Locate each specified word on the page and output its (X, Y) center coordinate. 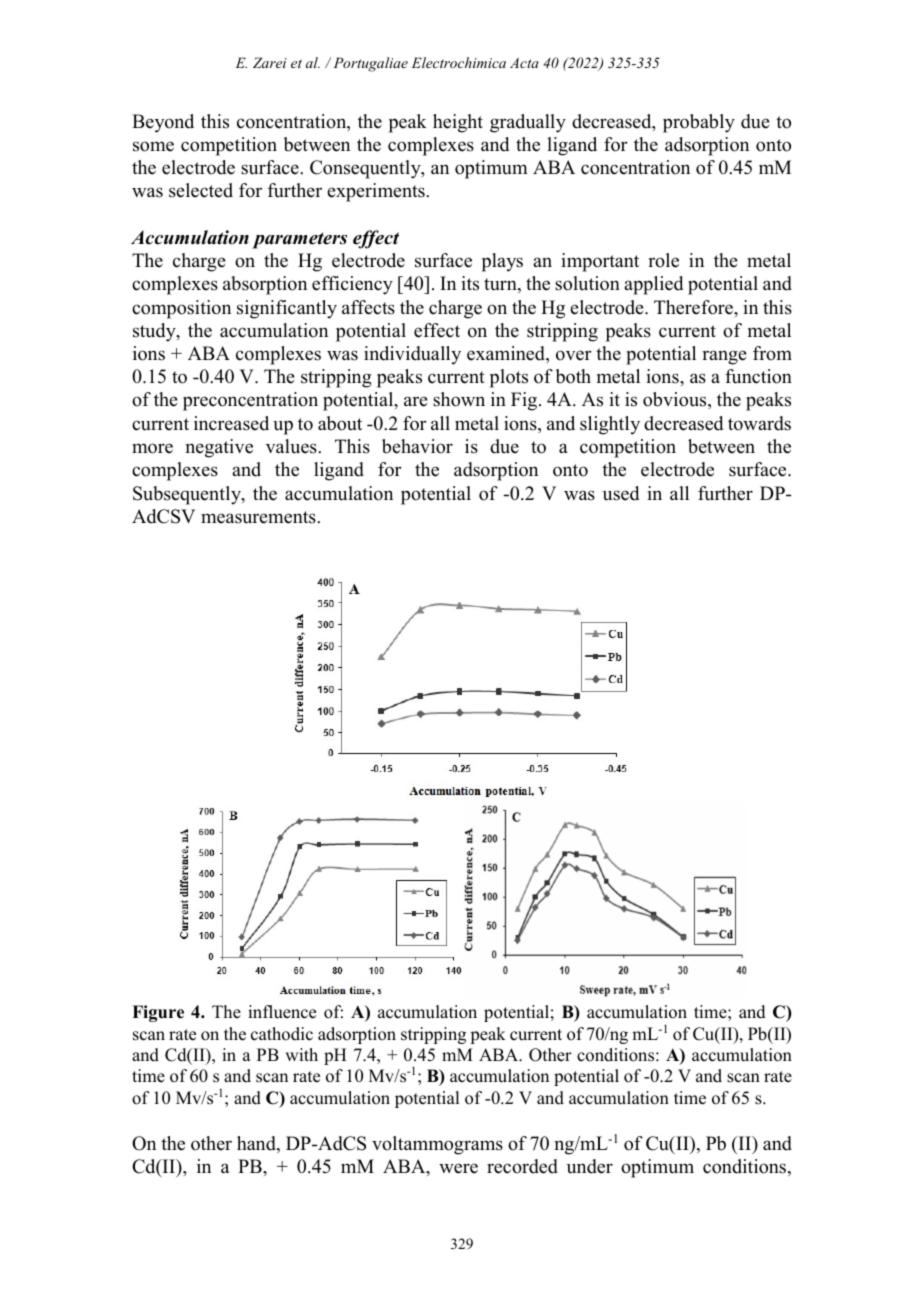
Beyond (163, 123)
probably (699, 123)
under (590, 1166)
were (458, 1168)
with (301, 1054)
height (458, 123)
